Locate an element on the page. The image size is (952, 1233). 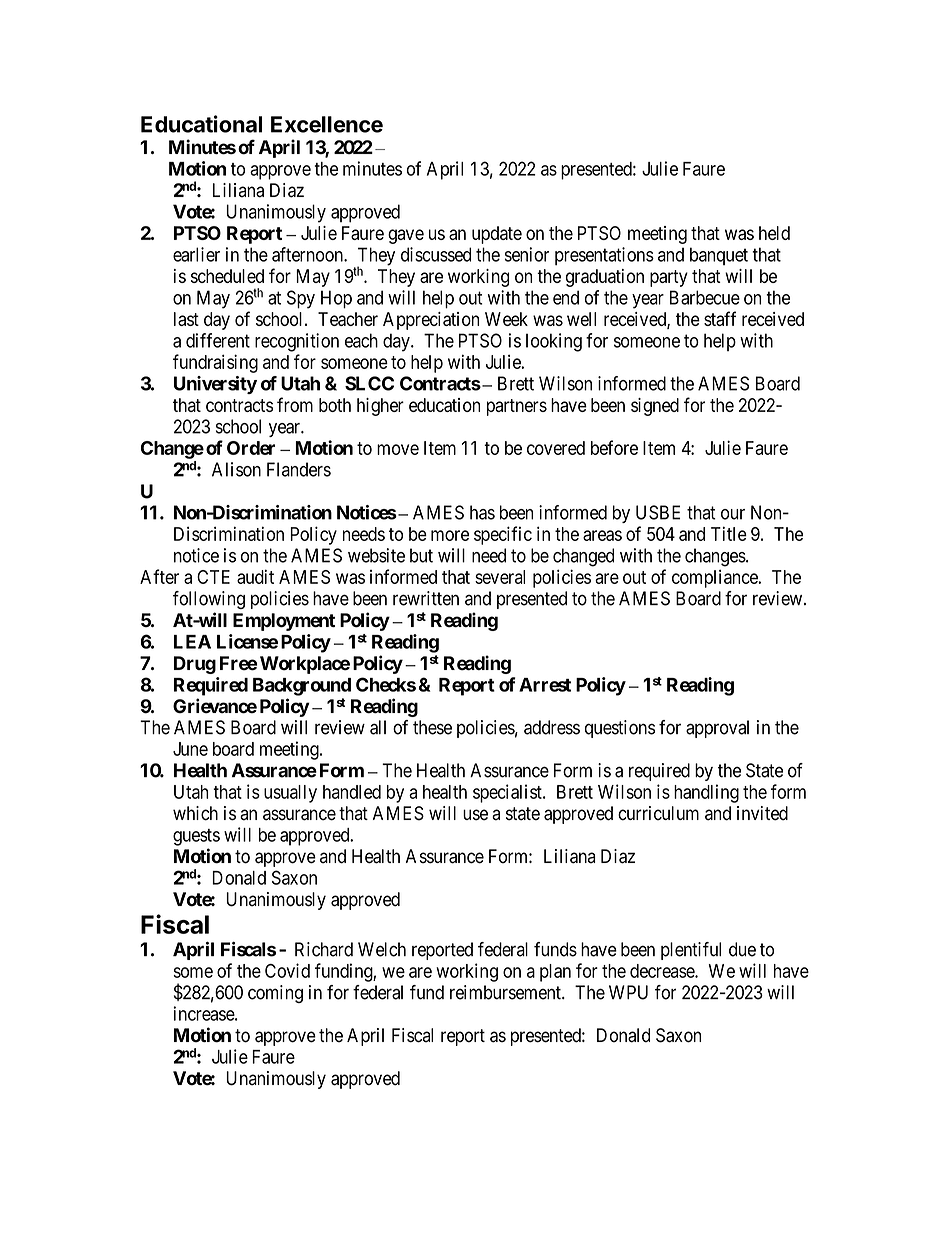
held is located at coordinates (774, 233).
